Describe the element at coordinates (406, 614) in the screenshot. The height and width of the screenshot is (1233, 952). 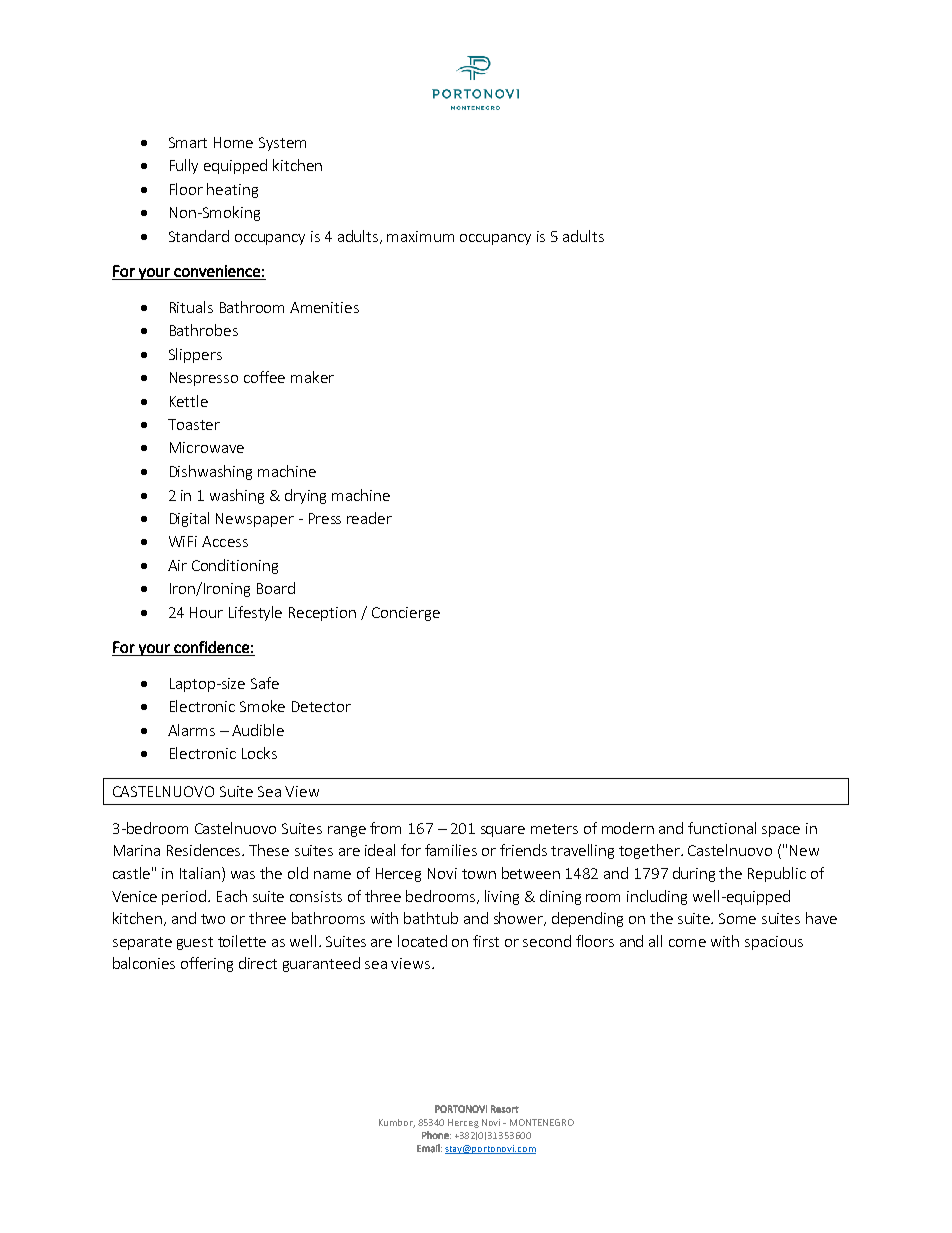
I see `Concierge` at that location.
